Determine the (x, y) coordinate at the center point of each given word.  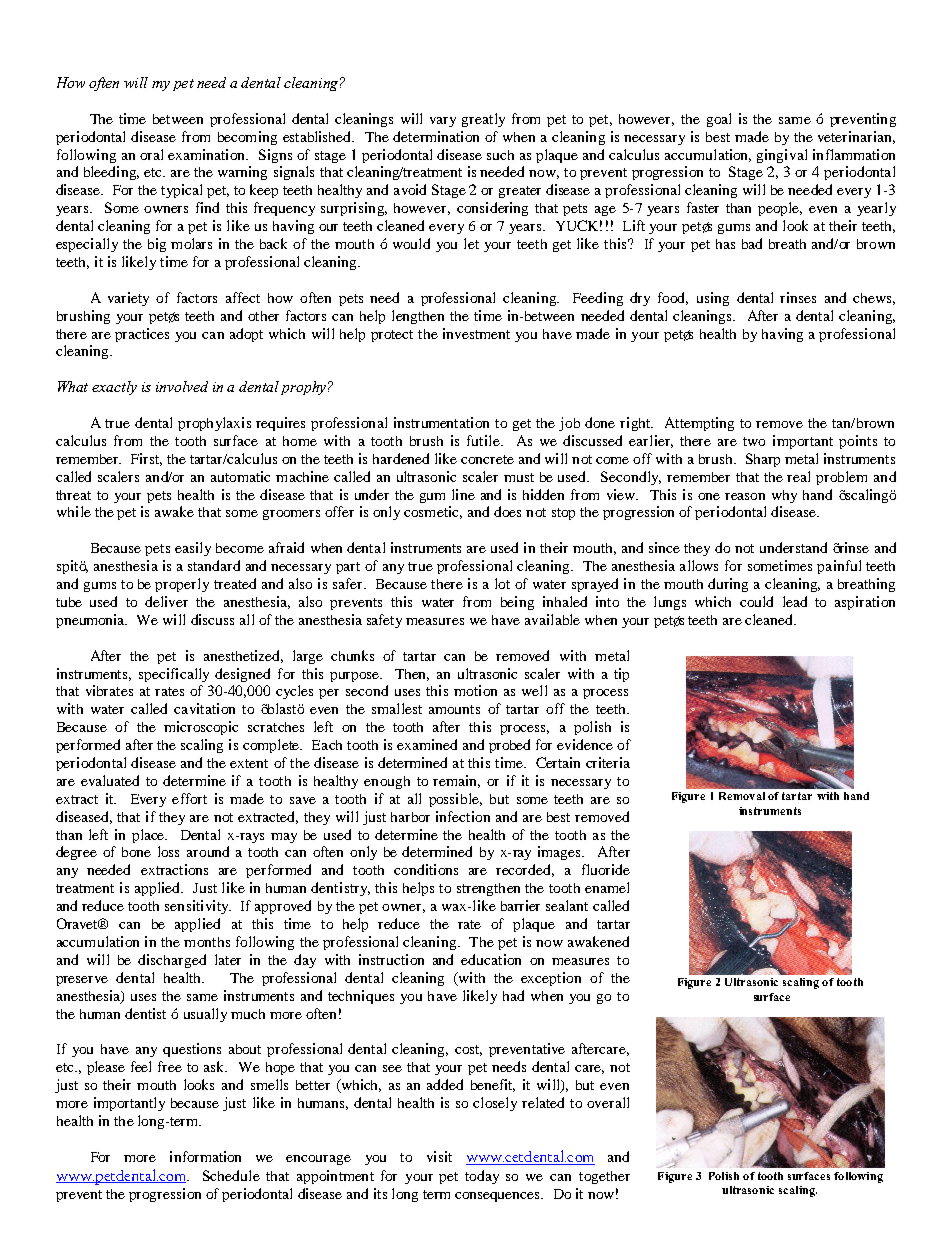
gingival (782, 156)
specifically (174, 675)
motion (475, 690)
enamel (607, 887)
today (482, 1177)
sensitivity (198, 907)
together (604, 1177)
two (754, 441)
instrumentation (441, 422)
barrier (520, 905)
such (500, 155)
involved (182, 386)
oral (151, 154)
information (205, 1156)
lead (795, 601)
